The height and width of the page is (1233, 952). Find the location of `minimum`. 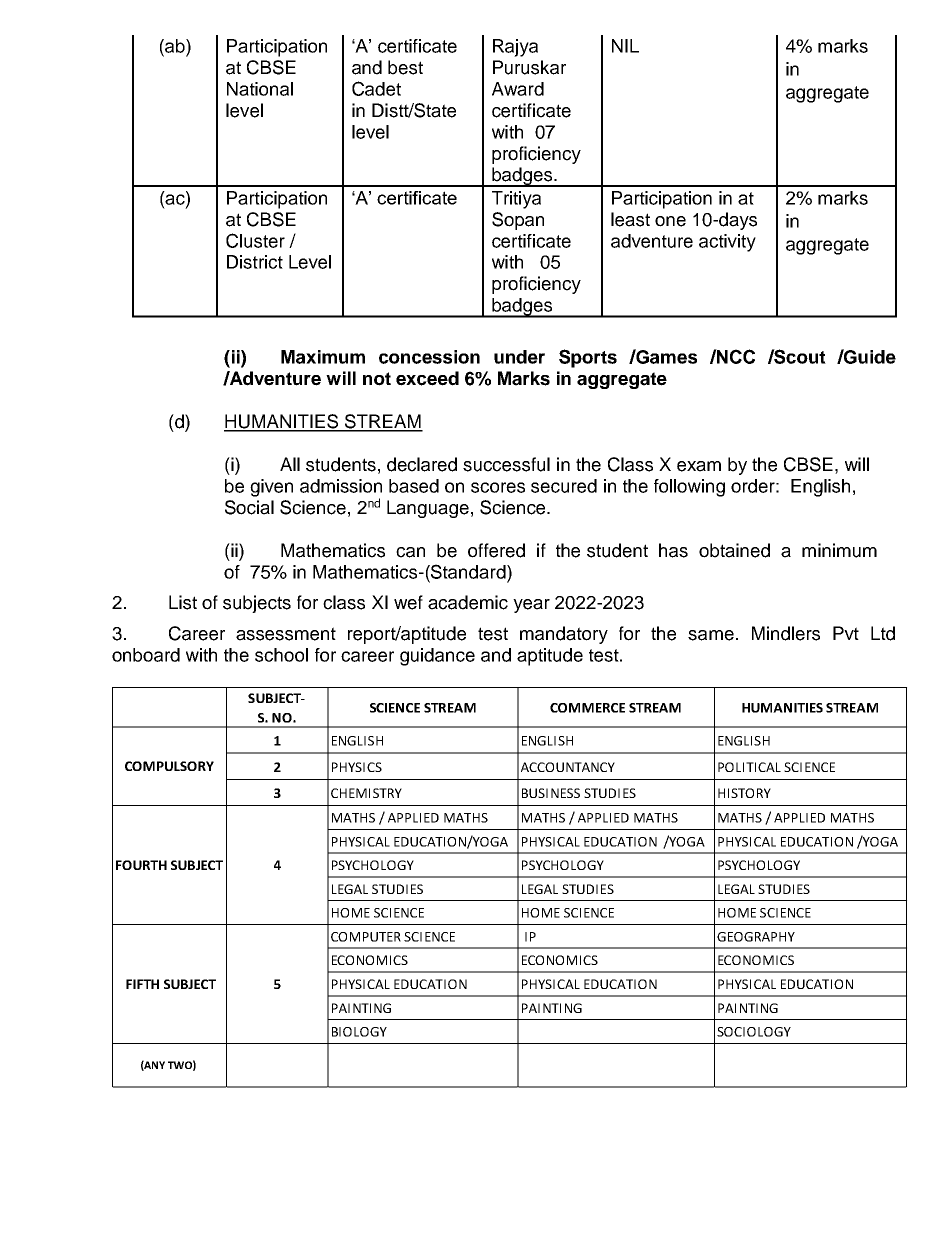

minimum is located at coordinates (839, 550).
